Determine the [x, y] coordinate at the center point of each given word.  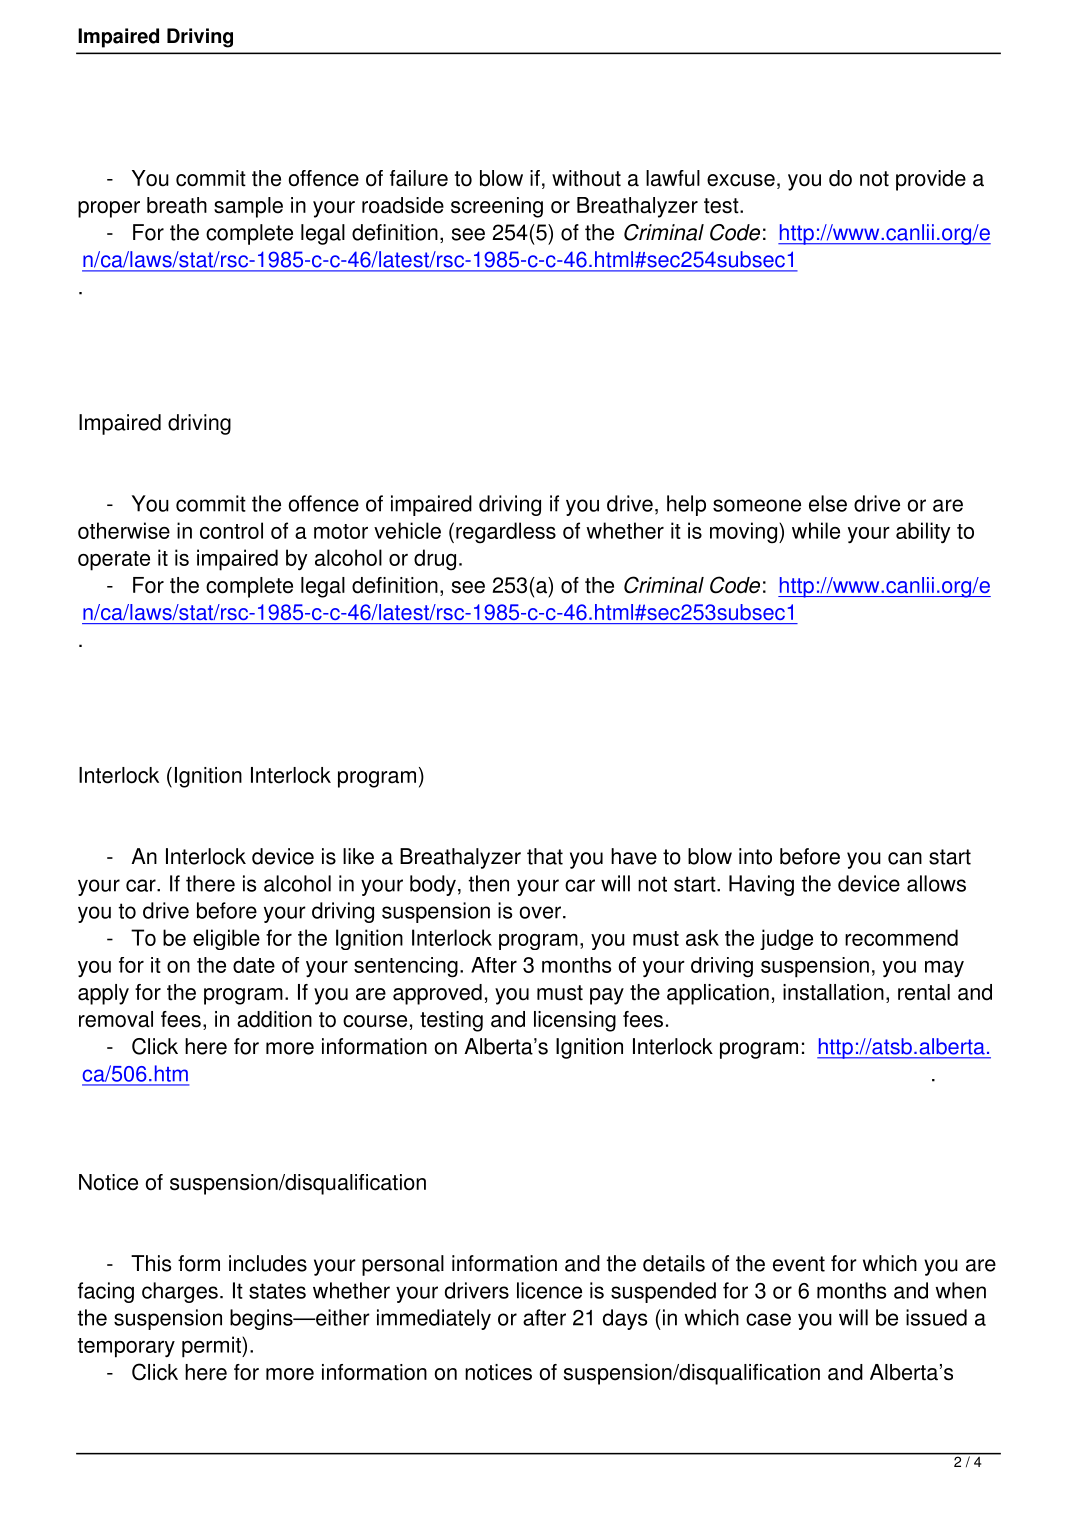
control [231, 530]
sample [248, 207]
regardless [506, 533]
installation [833, 992]
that [545, 856]
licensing [575, 1021]
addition [274, 1019]
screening [497, 207]
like [358, 856]
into [755, 856]
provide [931, 180]
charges [180, 1292]
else [828, 503]
